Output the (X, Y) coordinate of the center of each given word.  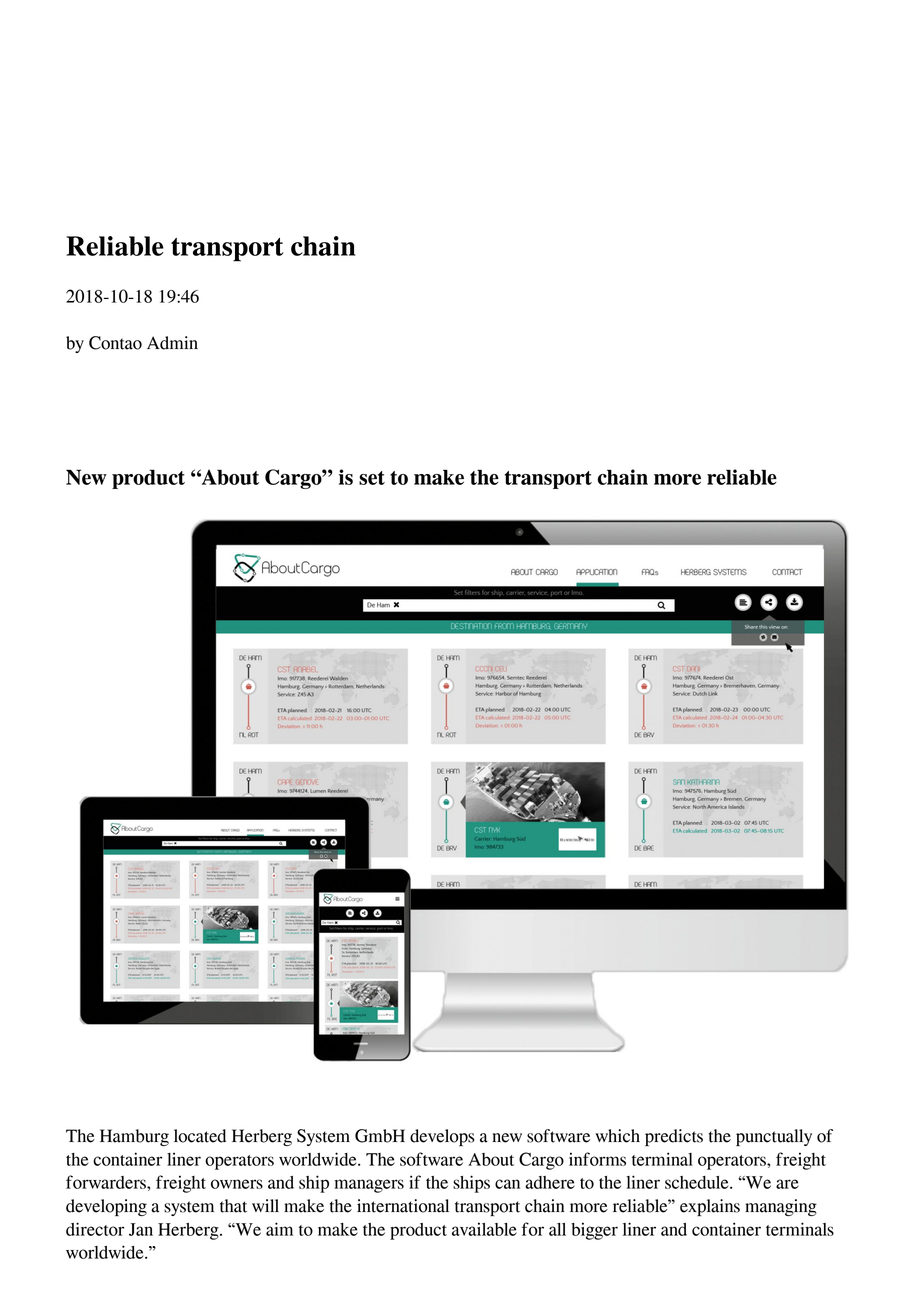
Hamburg (134, 1137)
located (200, 1136)
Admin (172, 343)
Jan (141, 1229)
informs (597, 1159)
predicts (674, 1137)
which (617, 1136)
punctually (774, 1137)
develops (442, 1137)
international (403, 1206)
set (372, 478)
